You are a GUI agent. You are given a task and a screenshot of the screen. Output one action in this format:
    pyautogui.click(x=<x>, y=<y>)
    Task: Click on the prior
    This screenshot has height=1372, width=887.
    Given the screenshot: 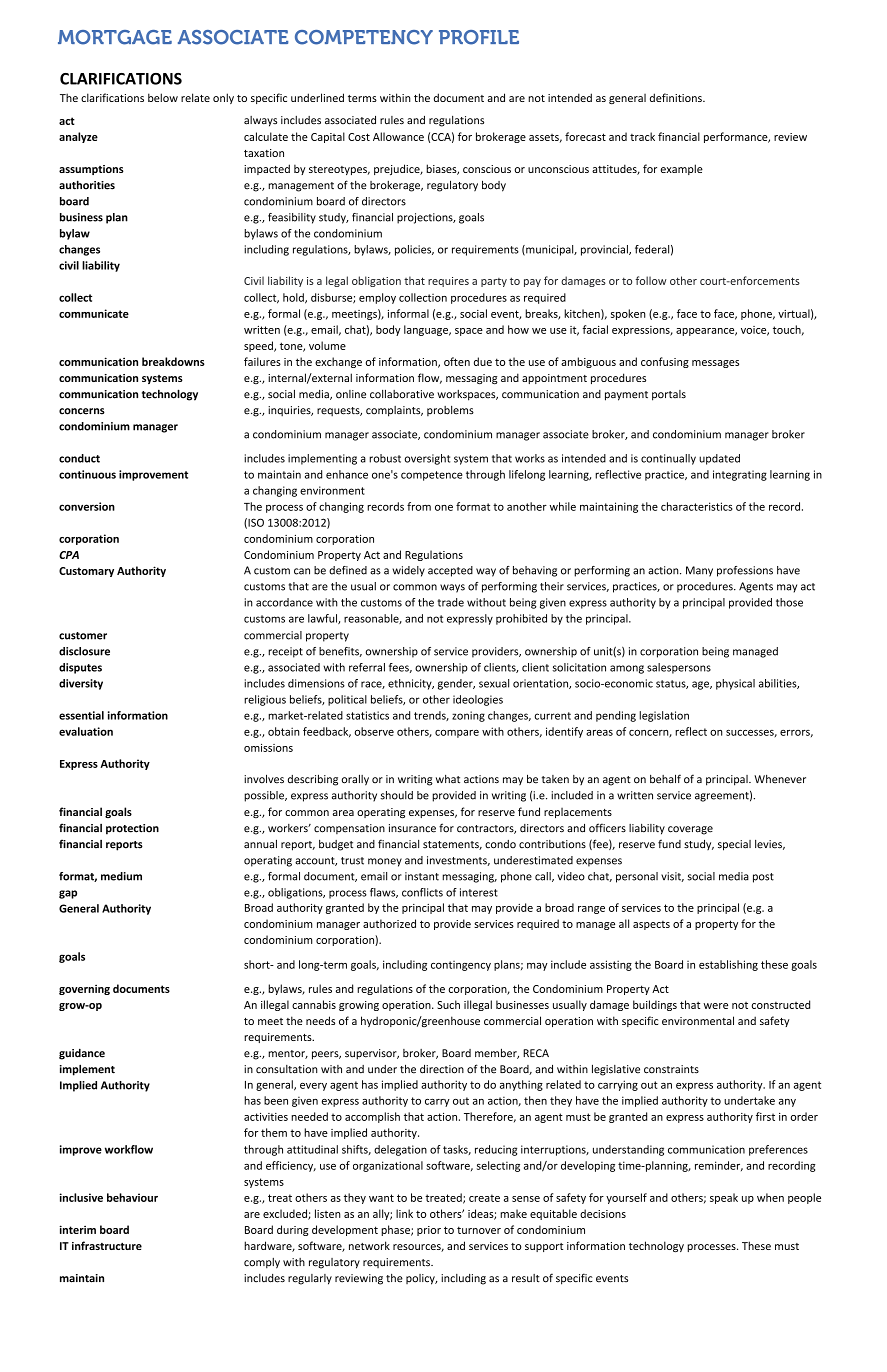 What is the action you would take?
    pyautogui.click(x=429, y=1231)
